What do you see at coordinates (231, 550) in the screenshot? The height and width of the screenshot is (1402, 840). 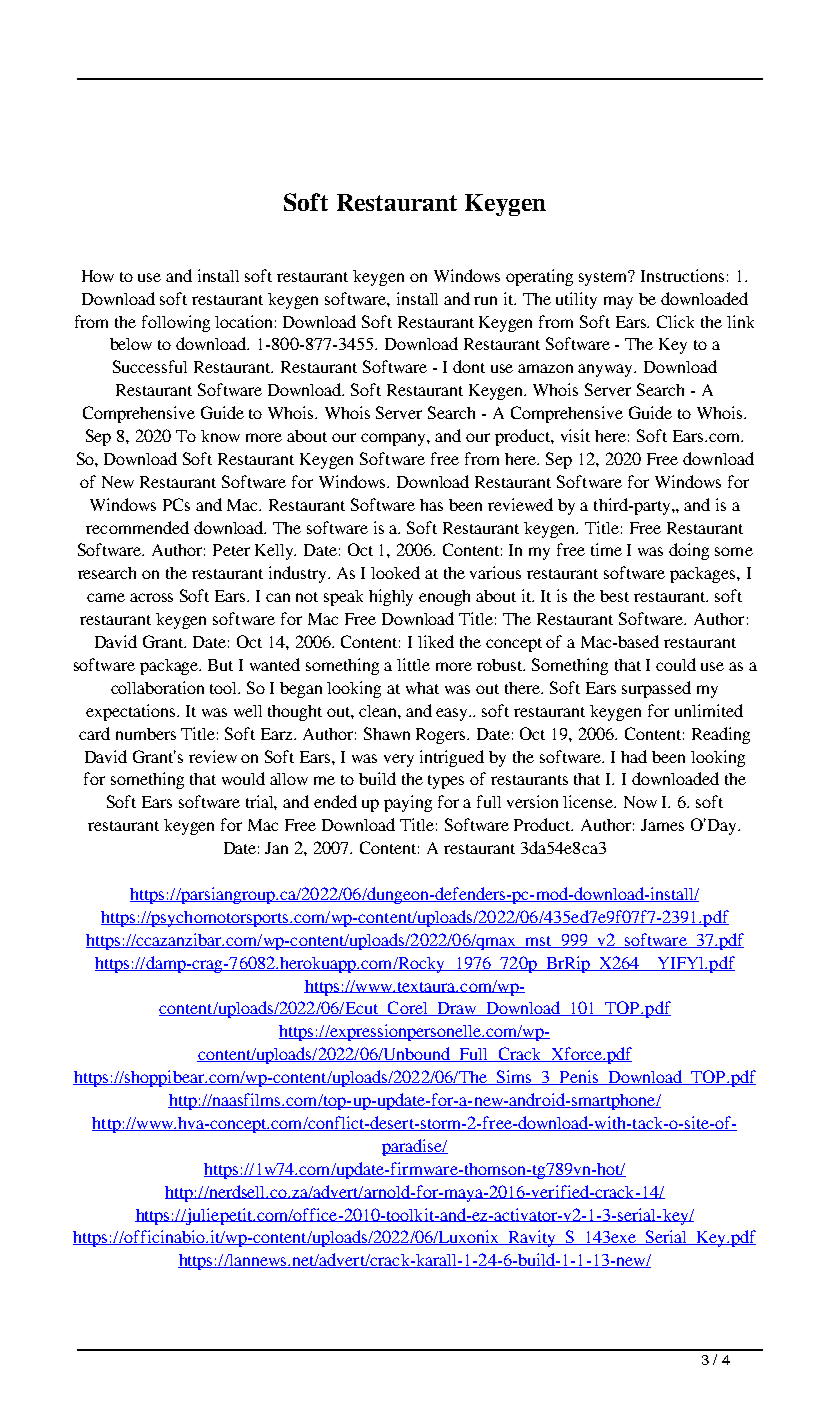 I see `Peter` at bounding box center [231, 550].
